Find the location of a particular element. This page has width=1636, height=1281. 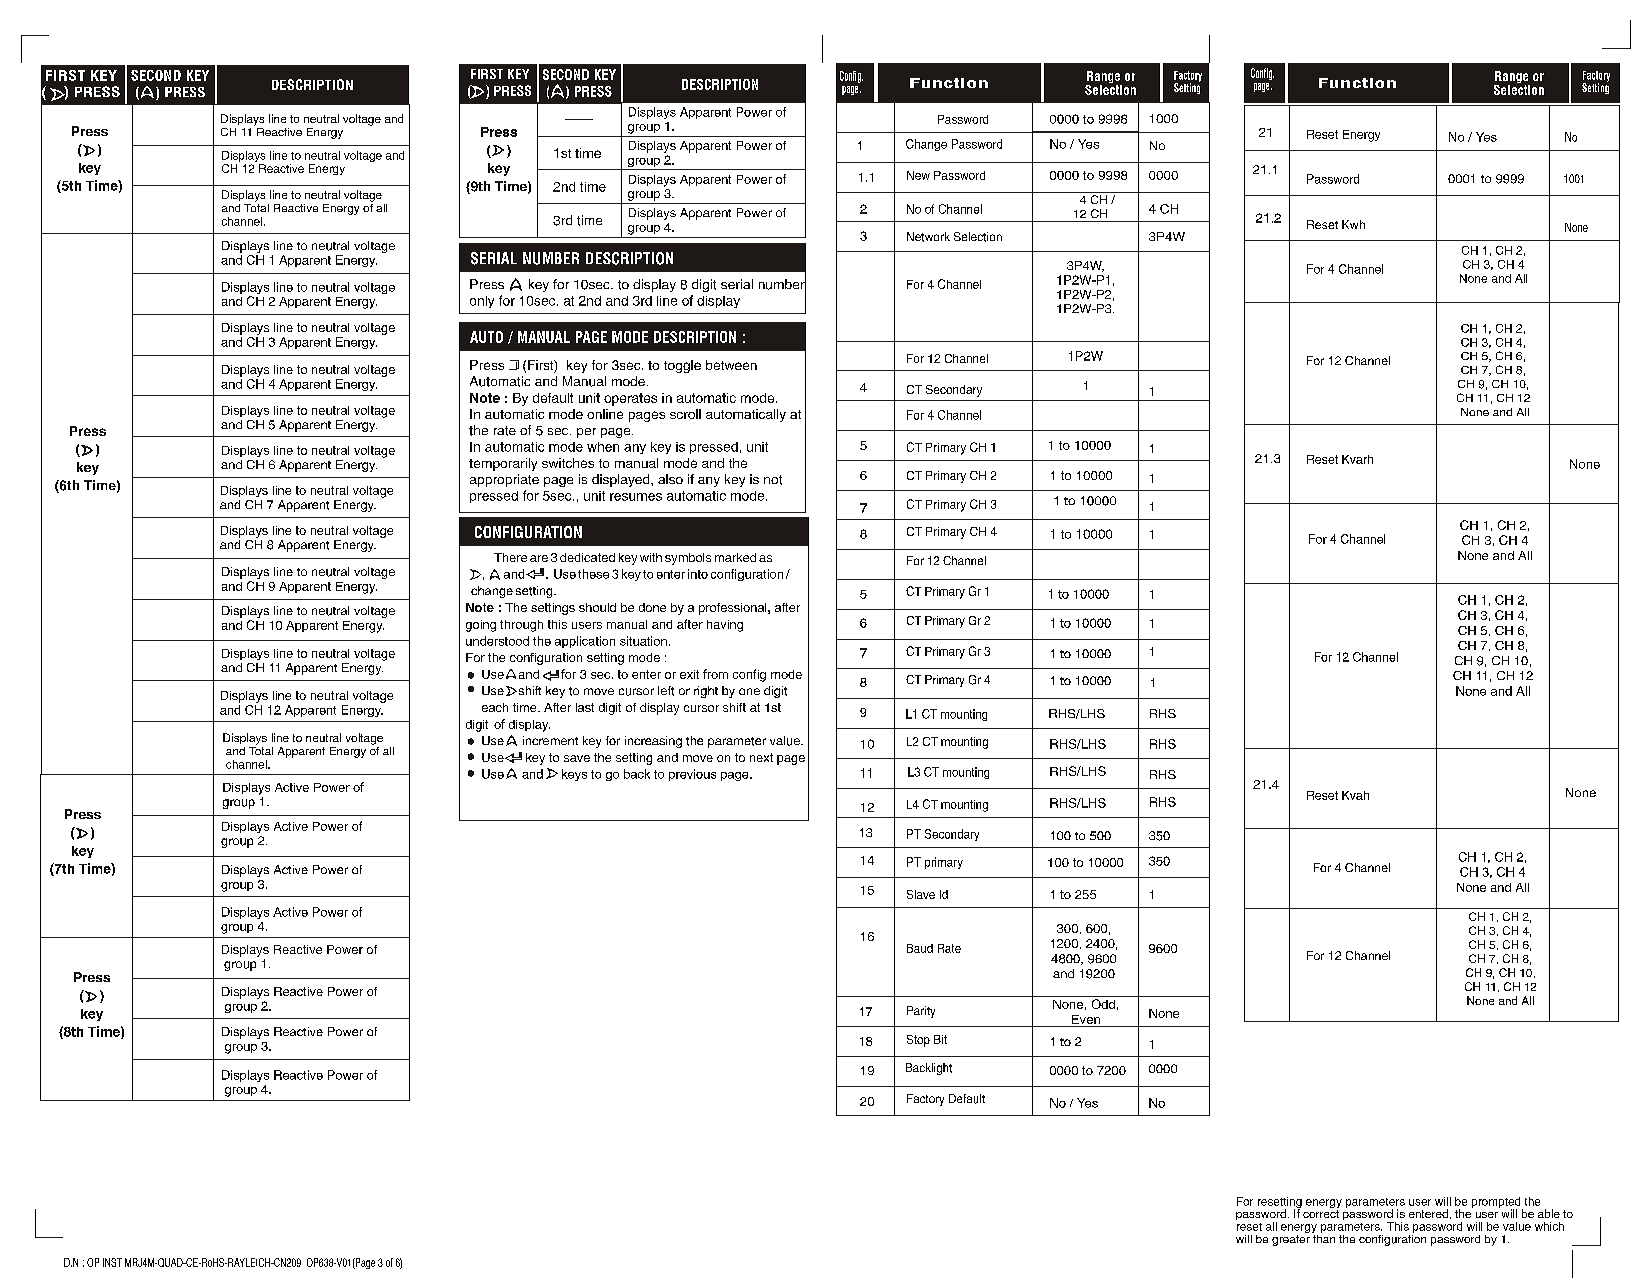

next is located at coordinates (761, 757).
